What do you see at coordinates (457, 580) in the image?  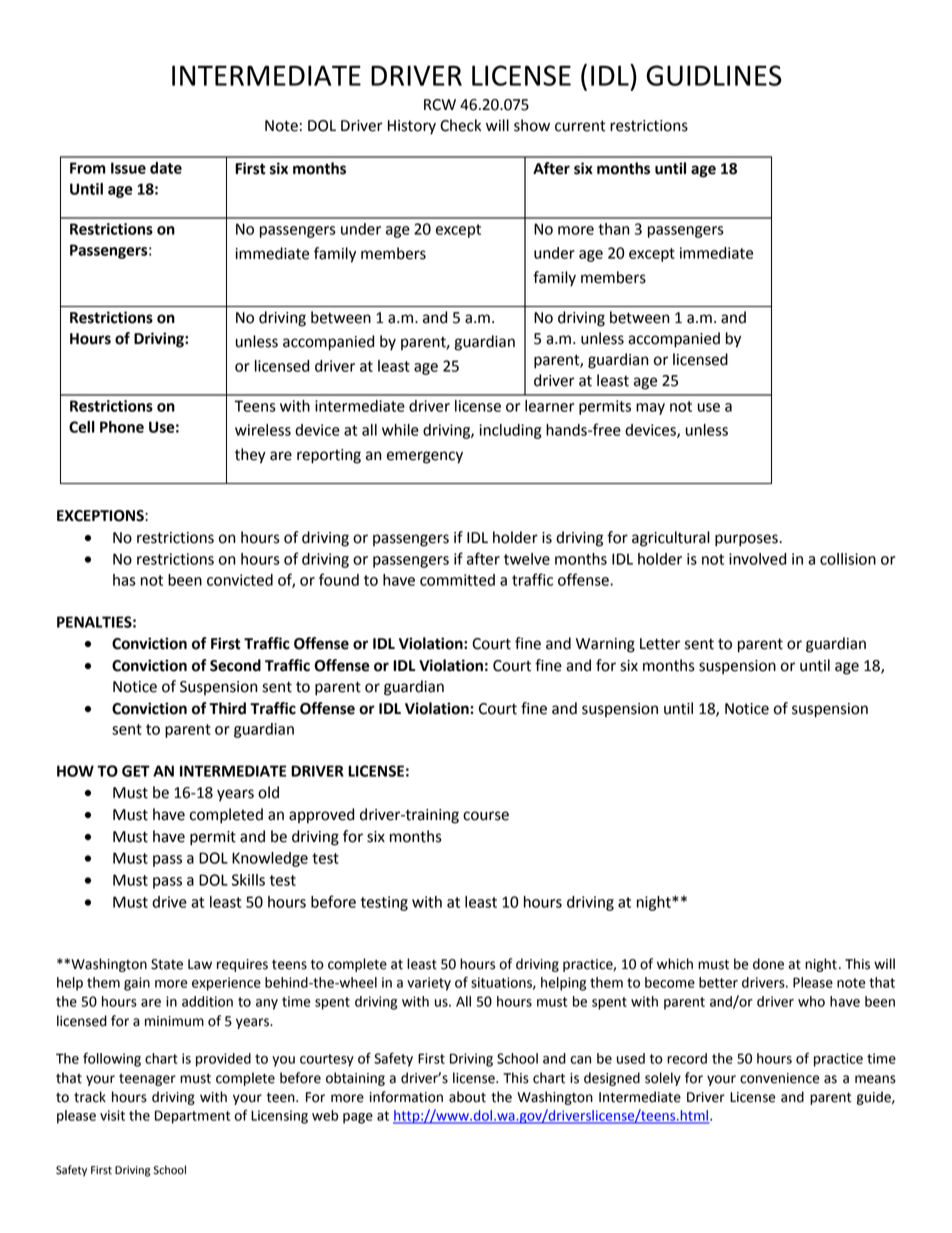 I see `committed` at bounding box center [457, 580].
